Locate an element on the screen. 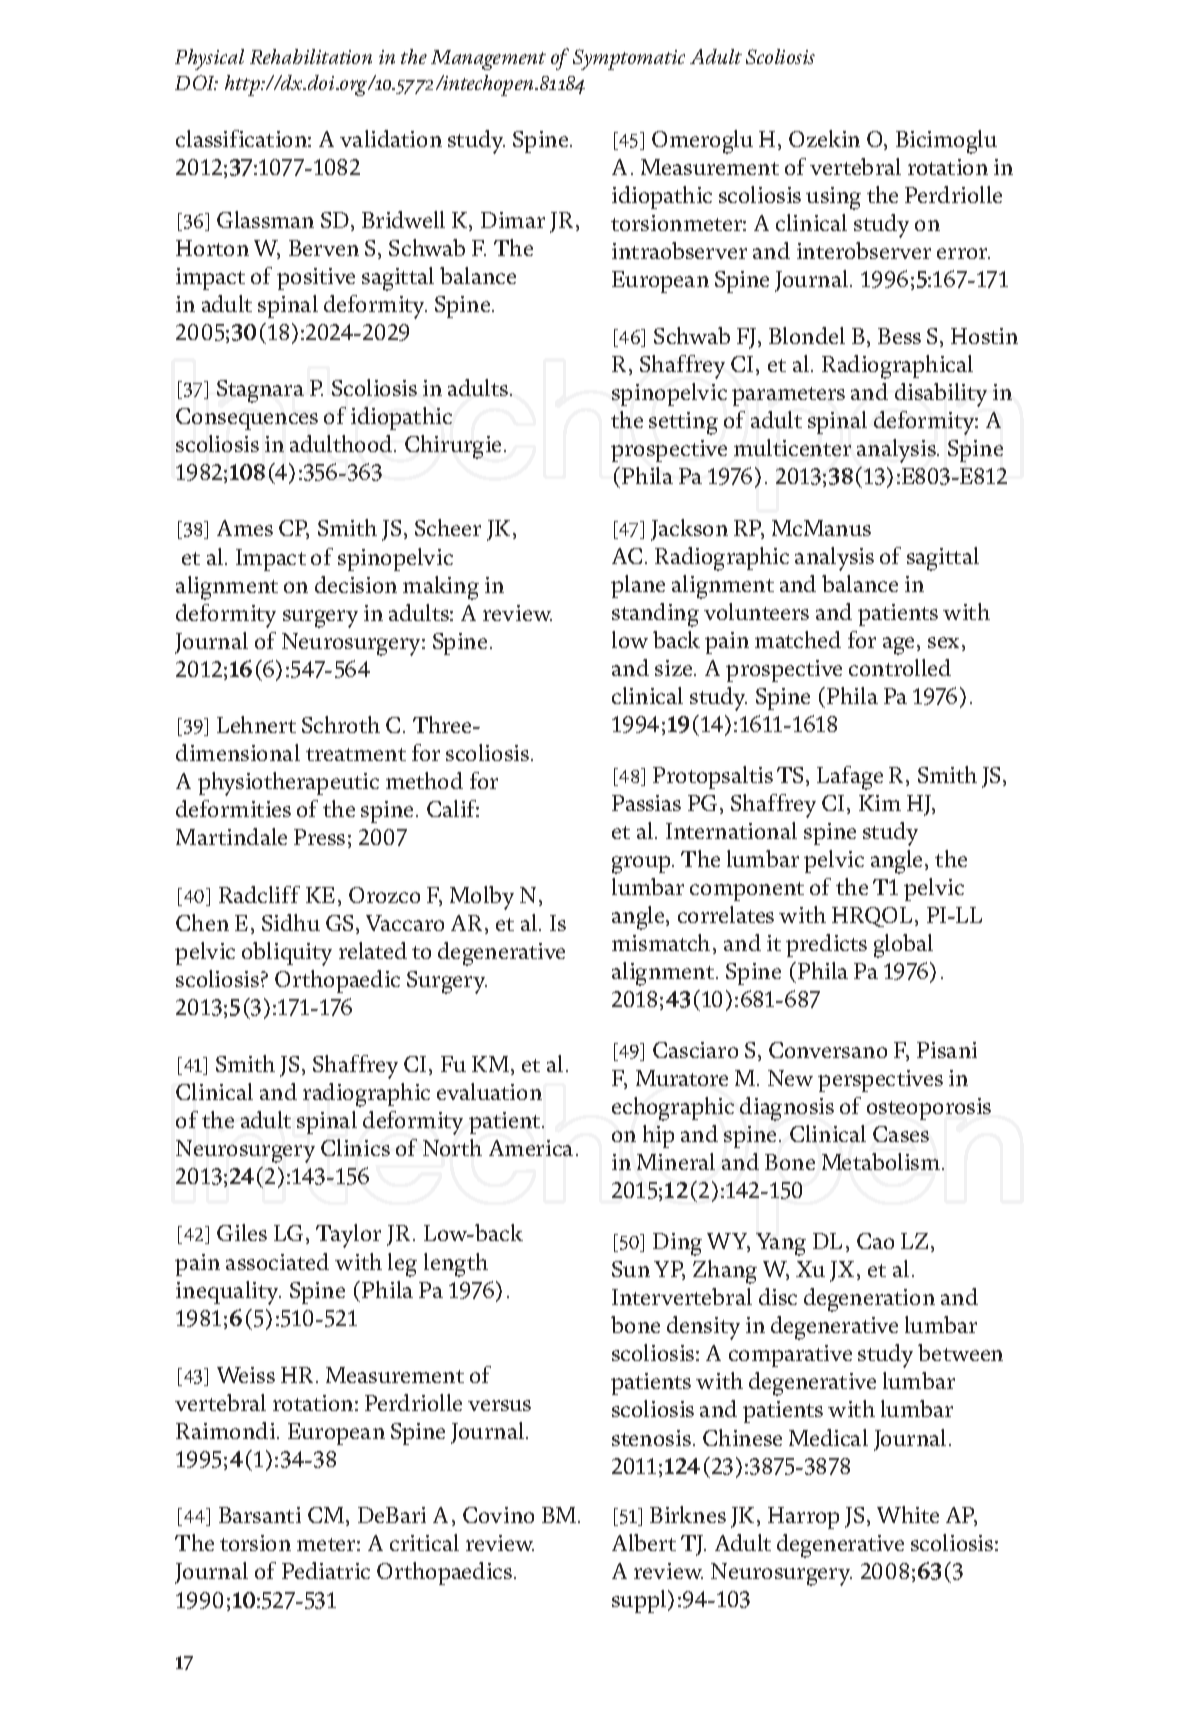  Rehabilitation is located at coordinates (311, 56).
